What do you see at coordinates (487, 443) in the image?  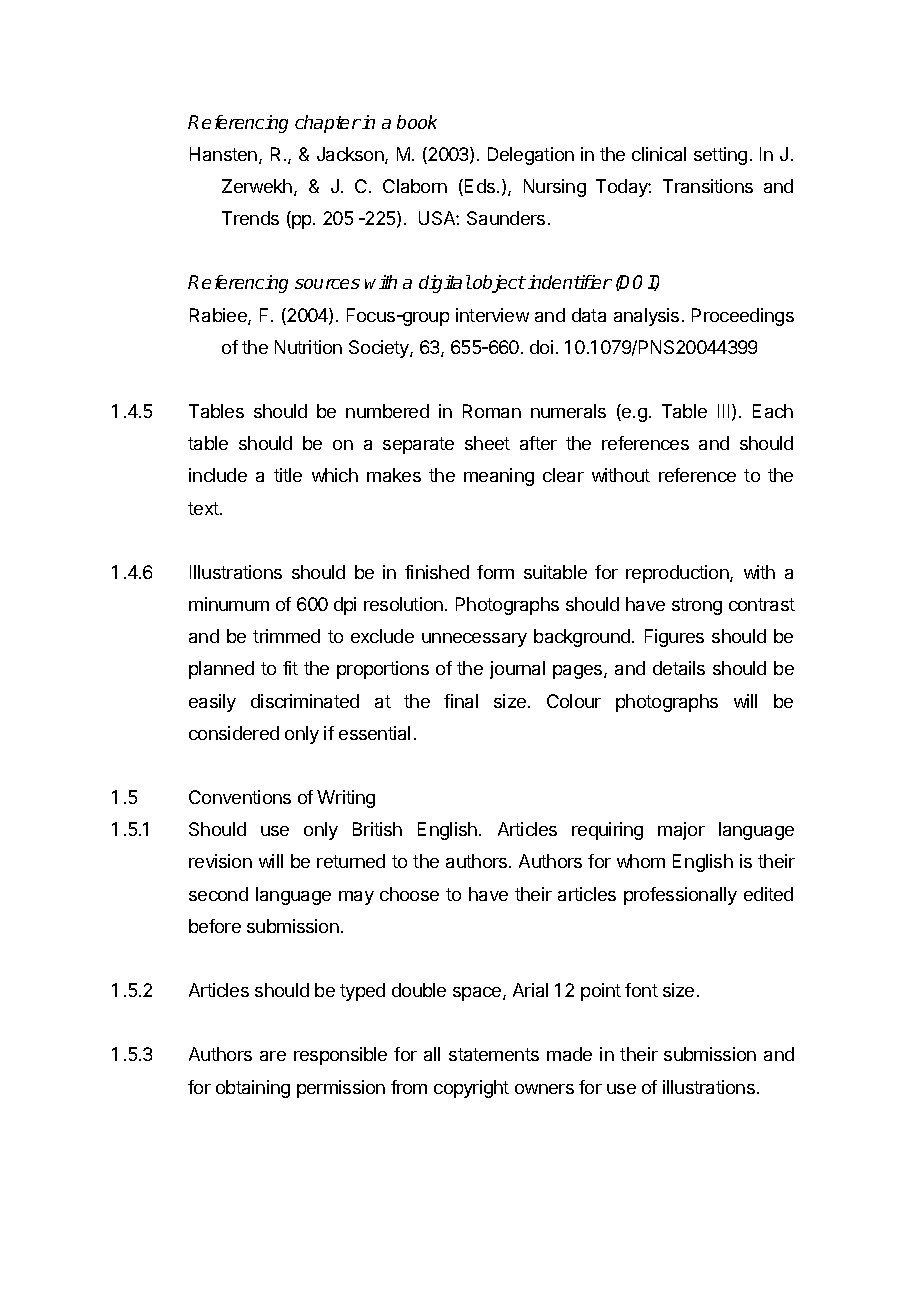 I see `sheet` at bounding box center [487, 443].
